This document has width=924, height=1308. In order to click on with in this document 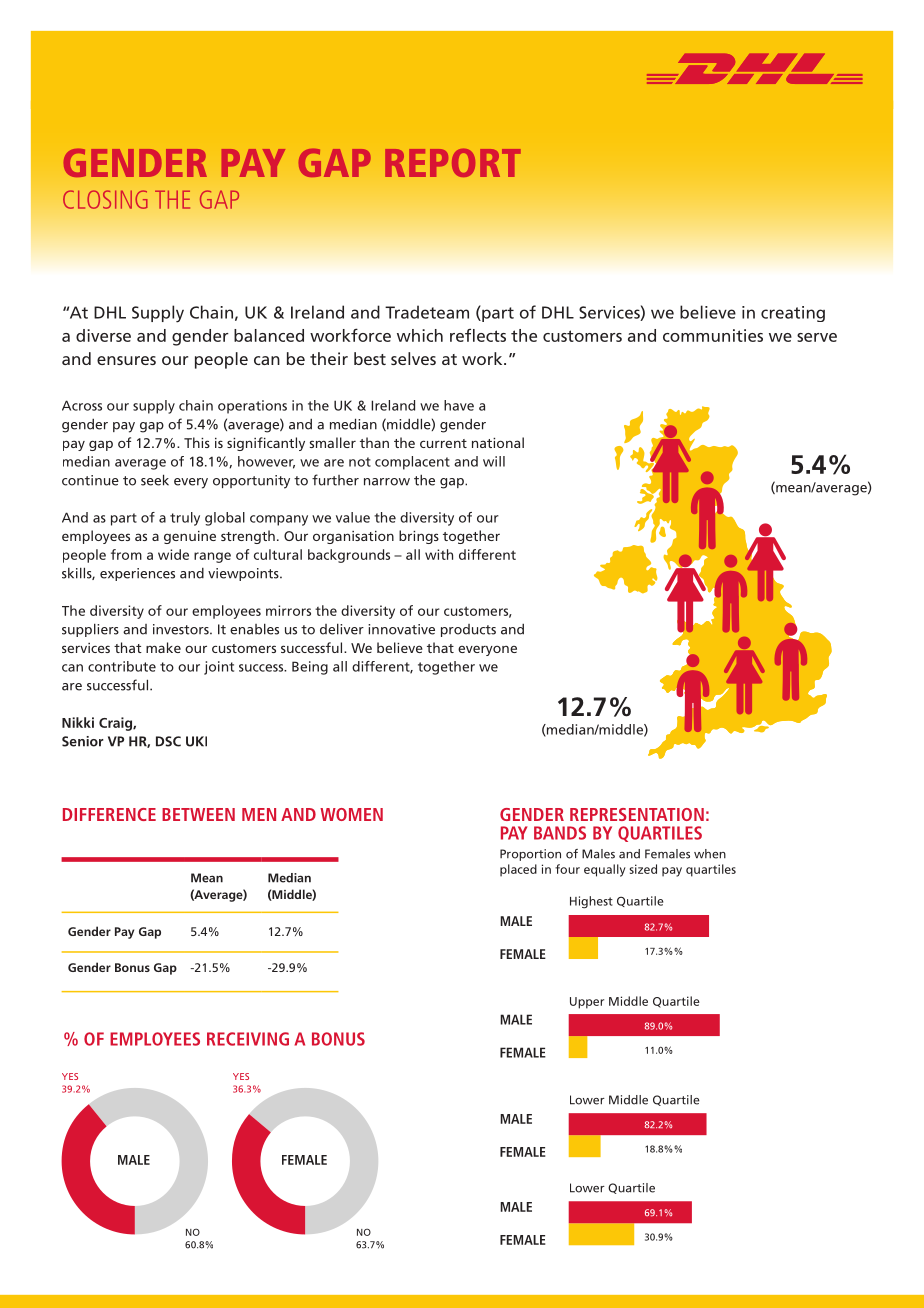, I will do `click(439, 554)`.
